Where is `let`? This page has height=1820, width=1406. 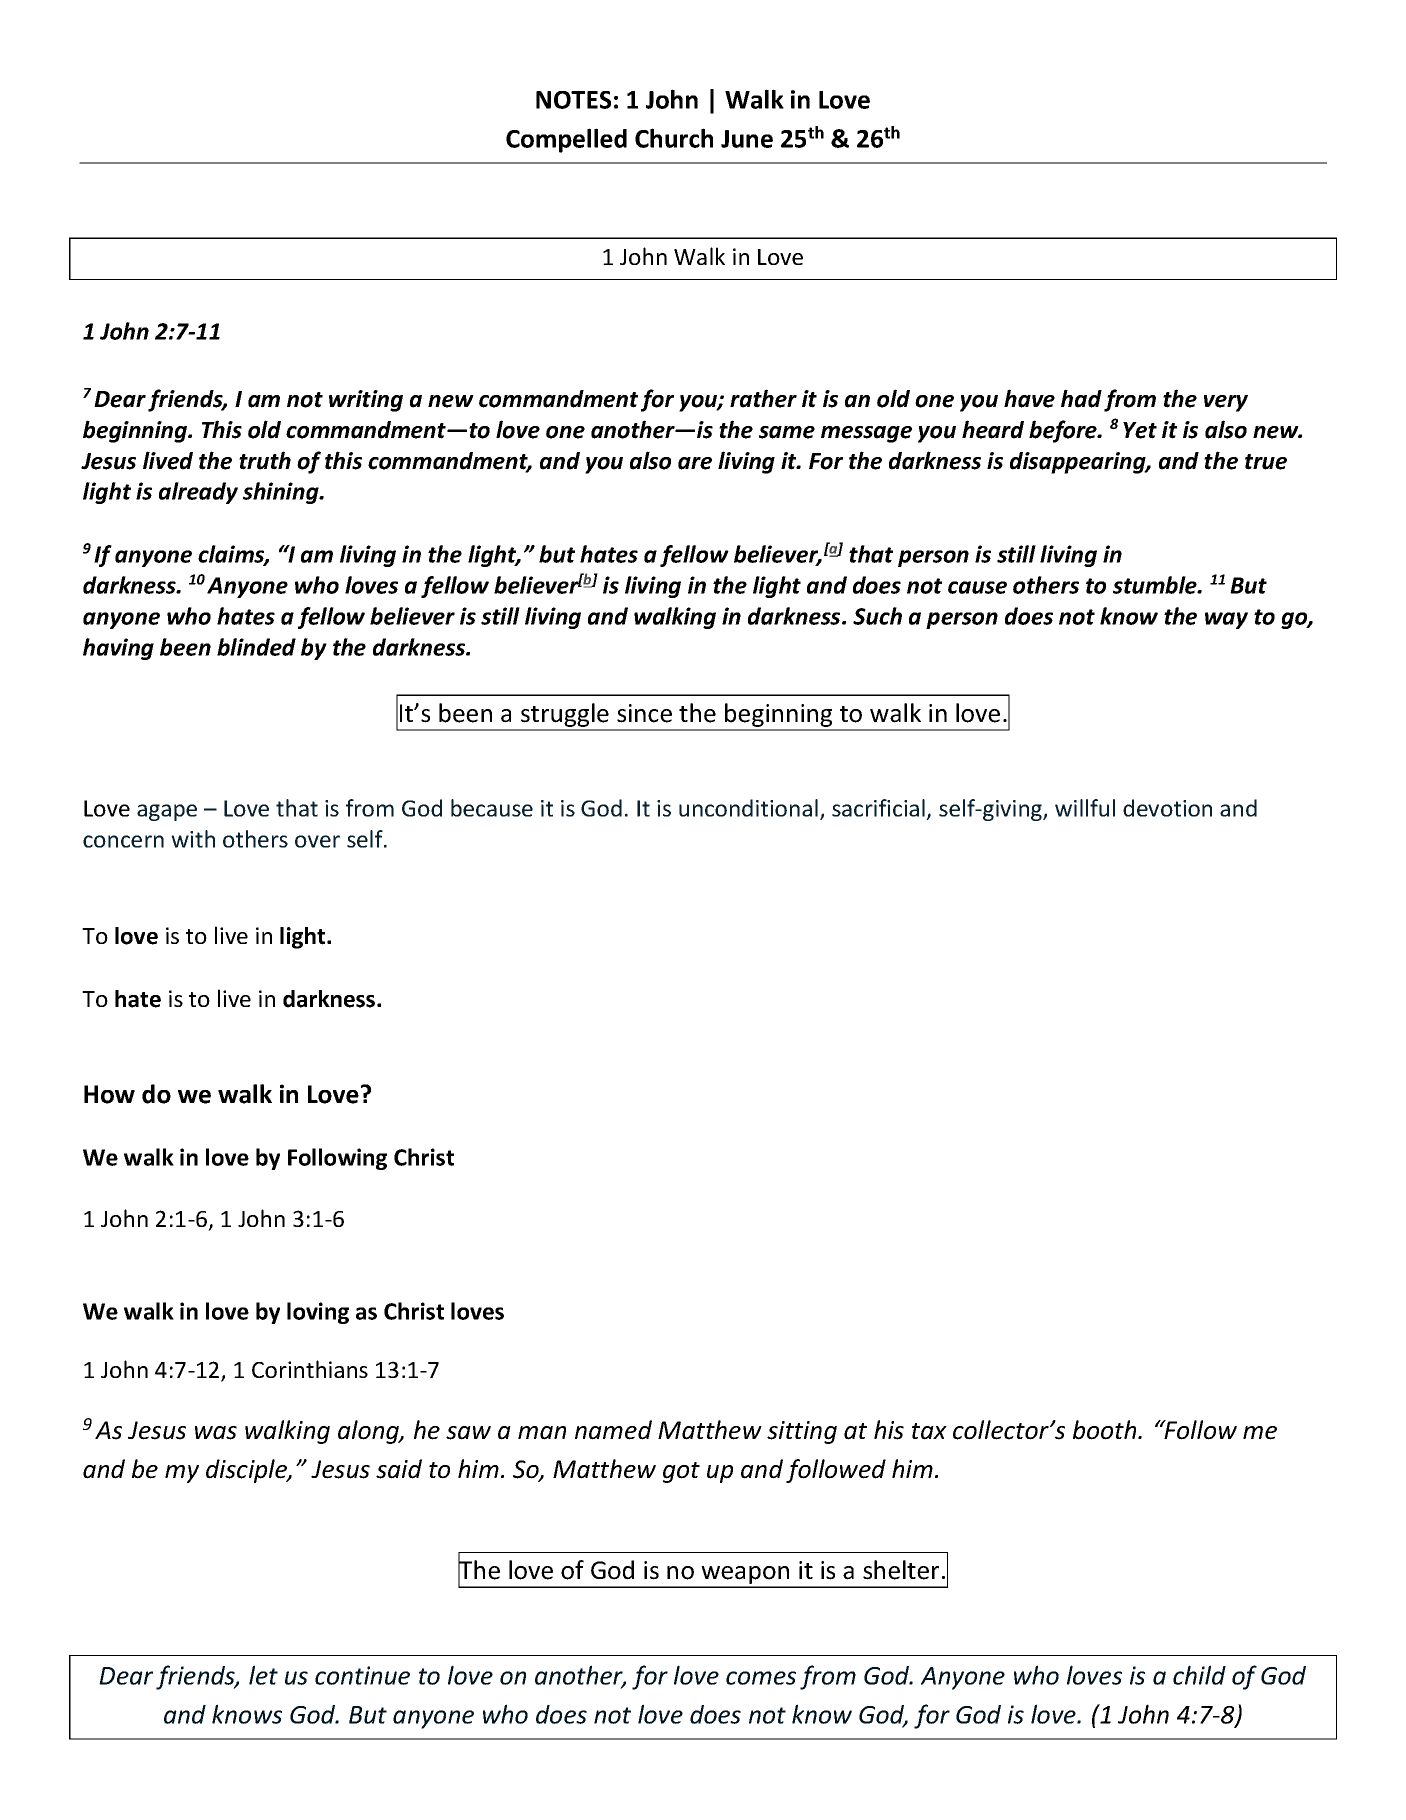 let is located at coordinates (263, 1675).
